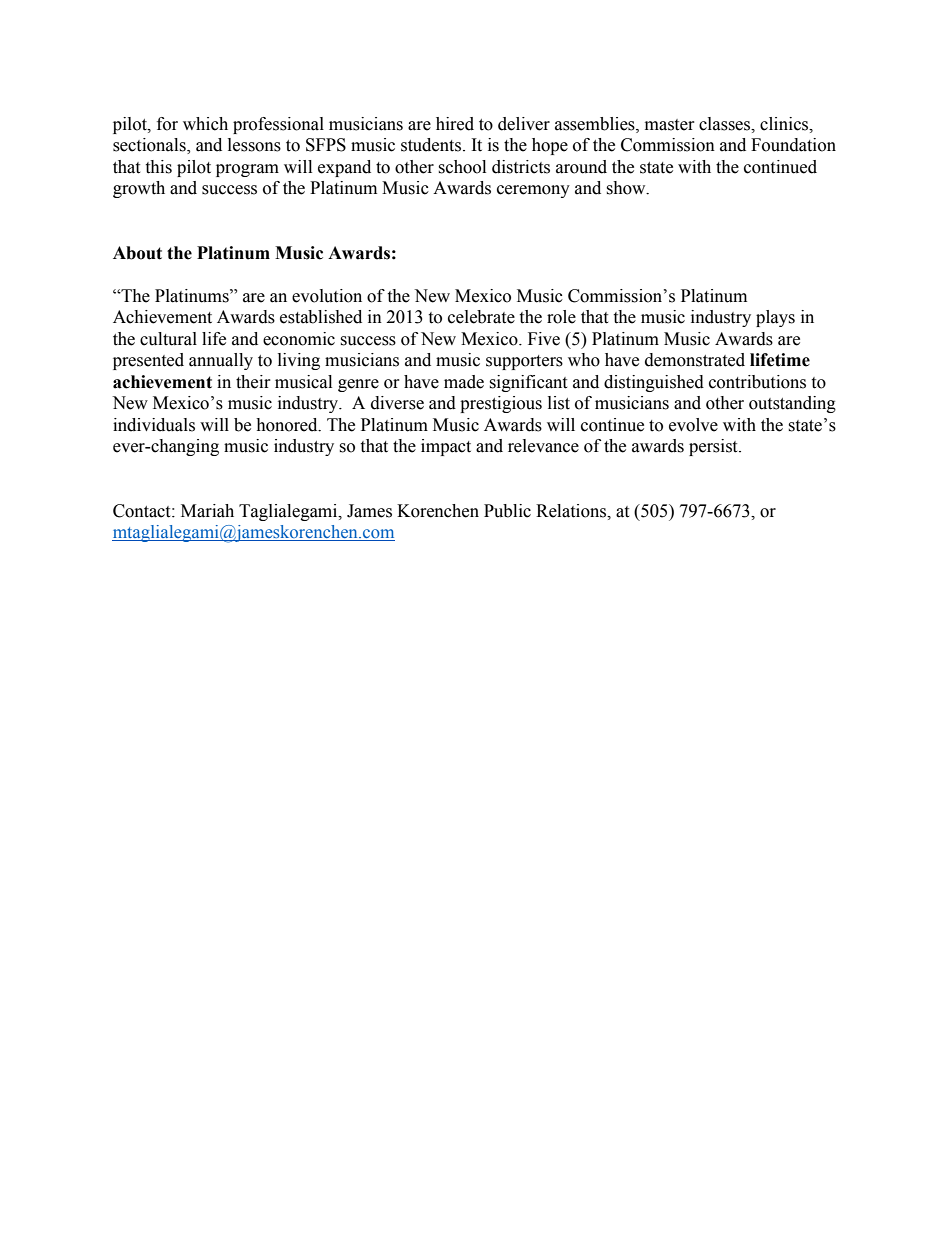  What do you see at coordinates (154, 425) in the screenshot?
I see `individuals` at bounding box center [154, 425].
